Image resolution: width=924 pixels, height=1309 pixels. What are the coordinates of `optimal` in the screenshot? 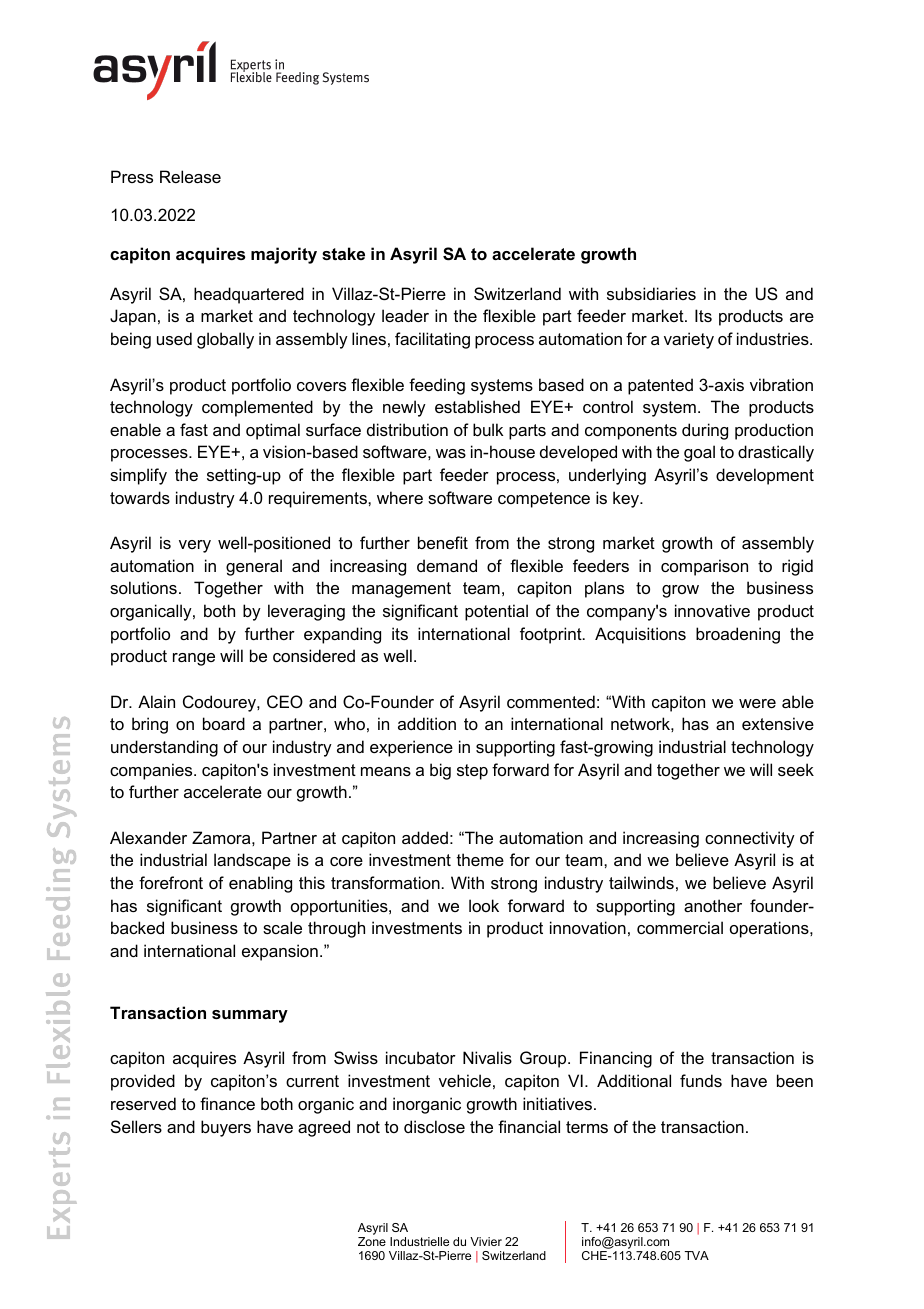 It's located at (273, 431).
